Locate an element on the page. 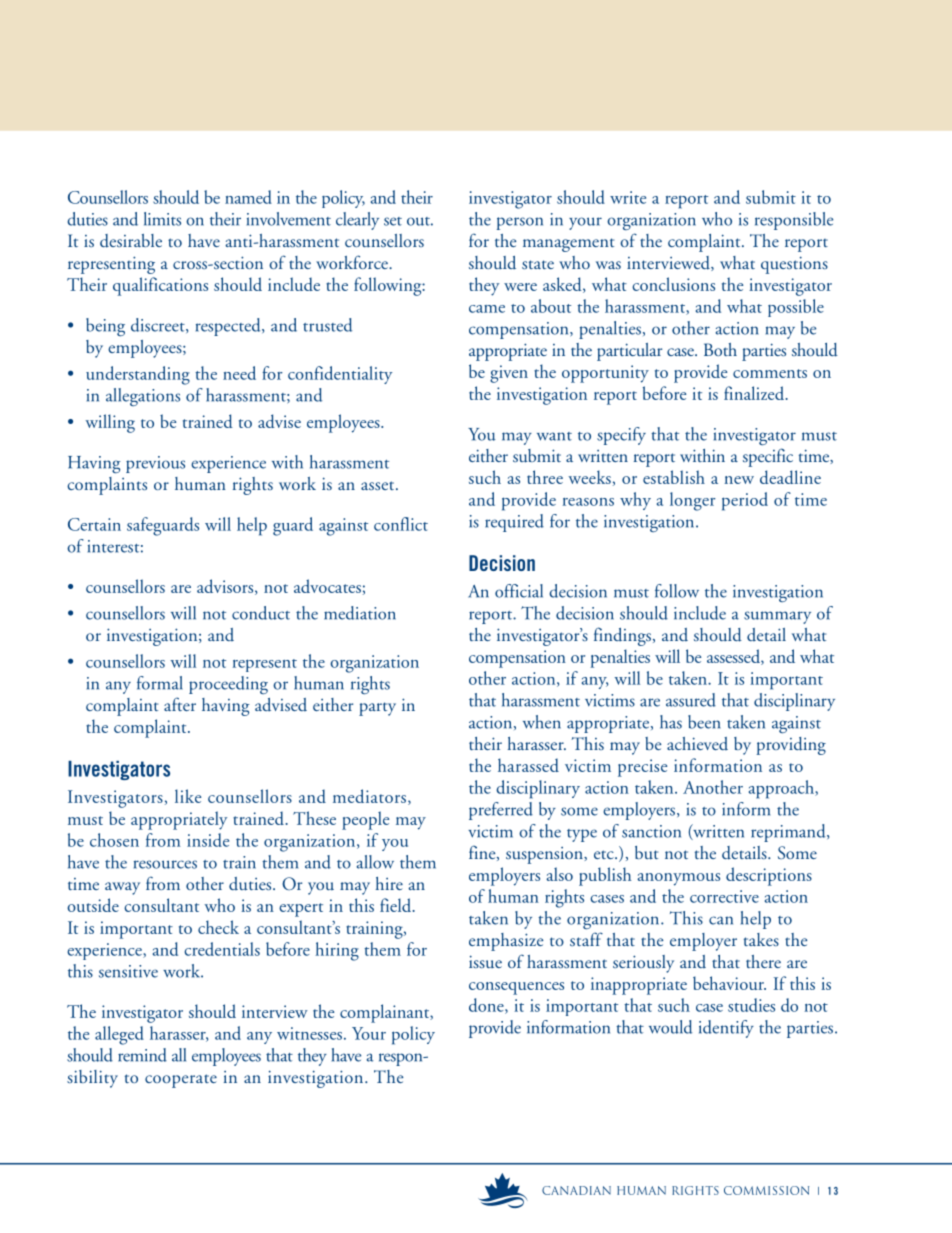 This page has width=952, height=1233. summary is located at coordinates (777, 617).
